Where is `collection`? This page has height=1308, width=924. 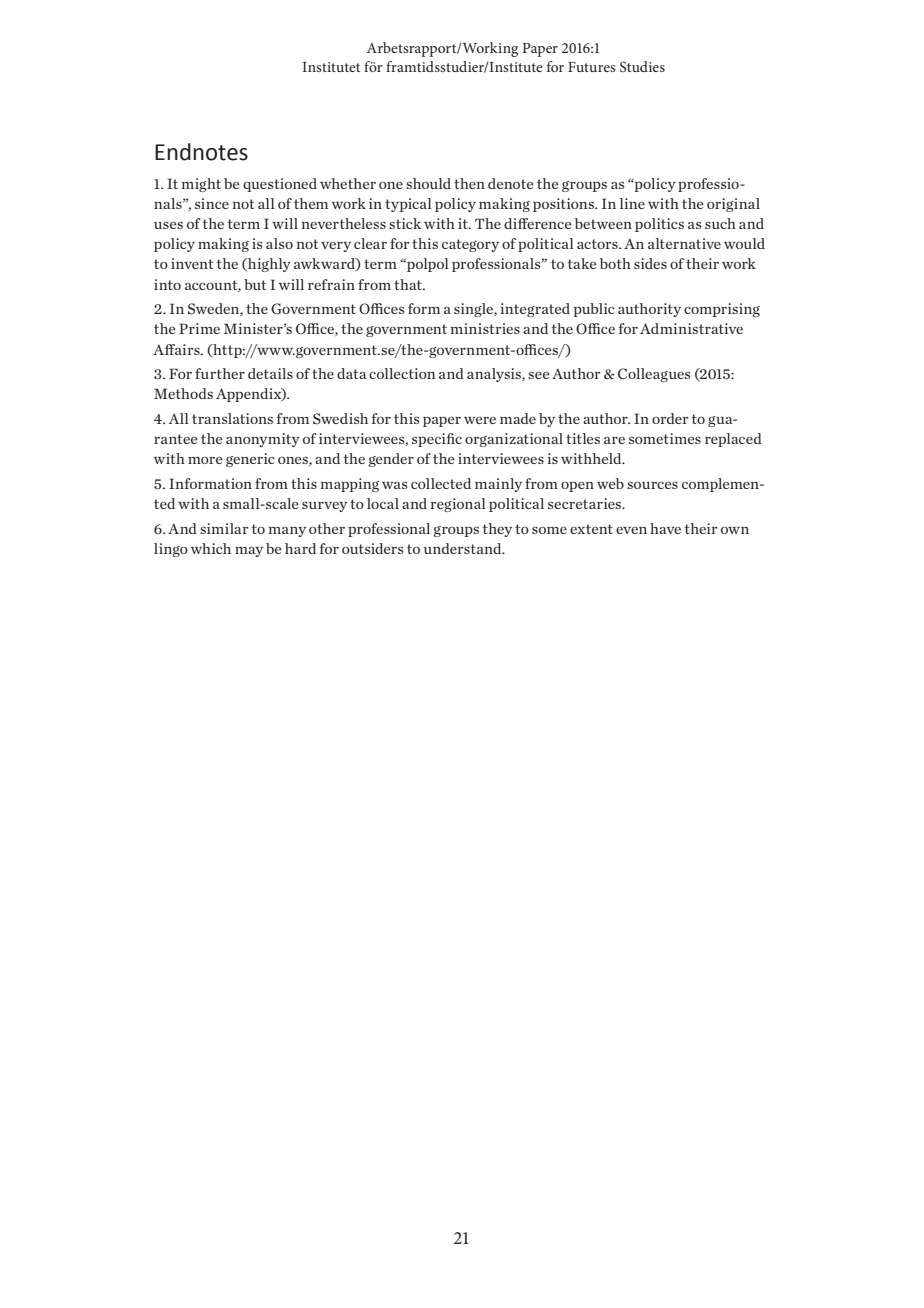
collection is located at coordinates (402, 373).
